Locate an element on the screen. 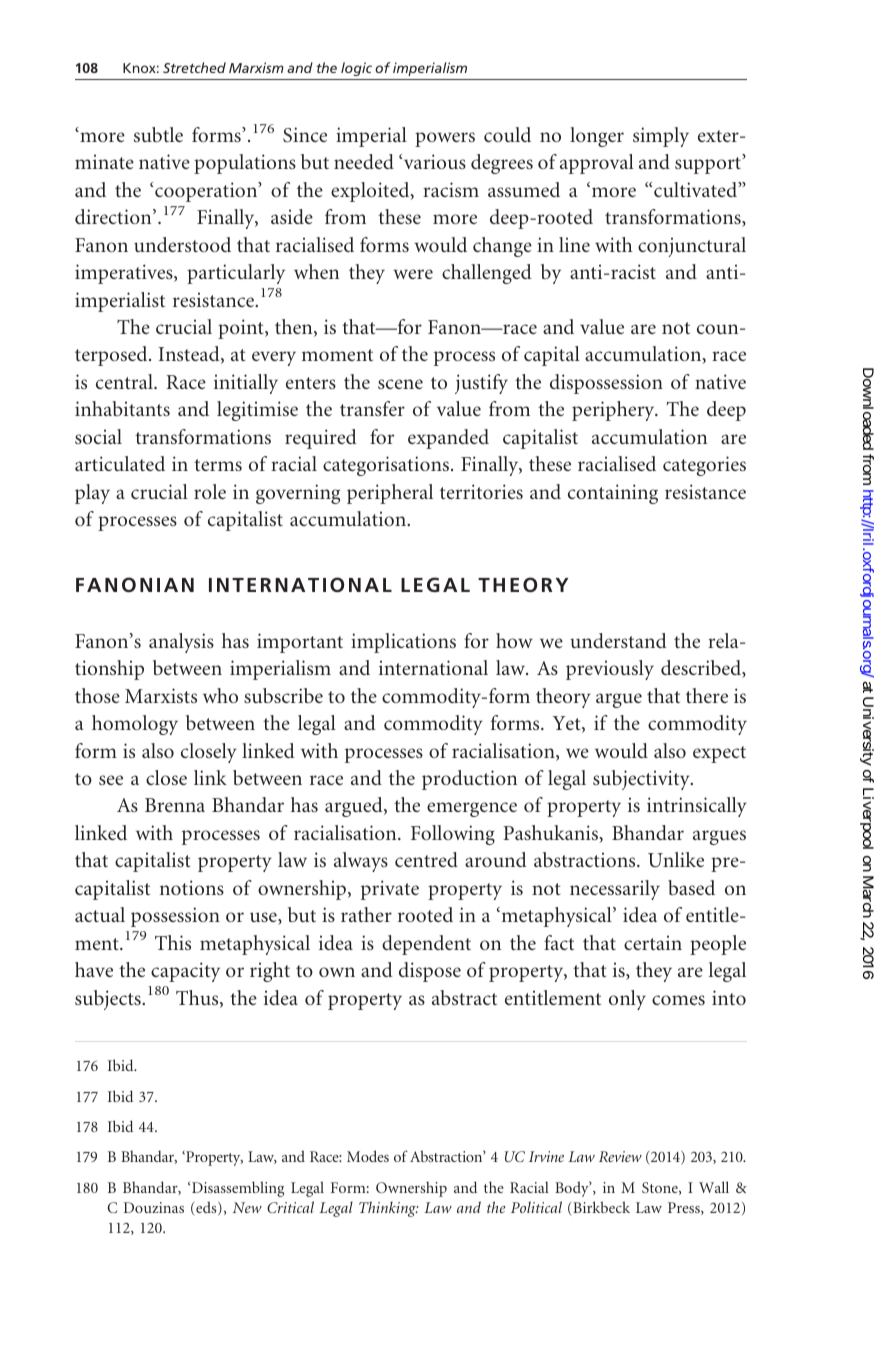  subtle is located at coordinates (158, 134).
